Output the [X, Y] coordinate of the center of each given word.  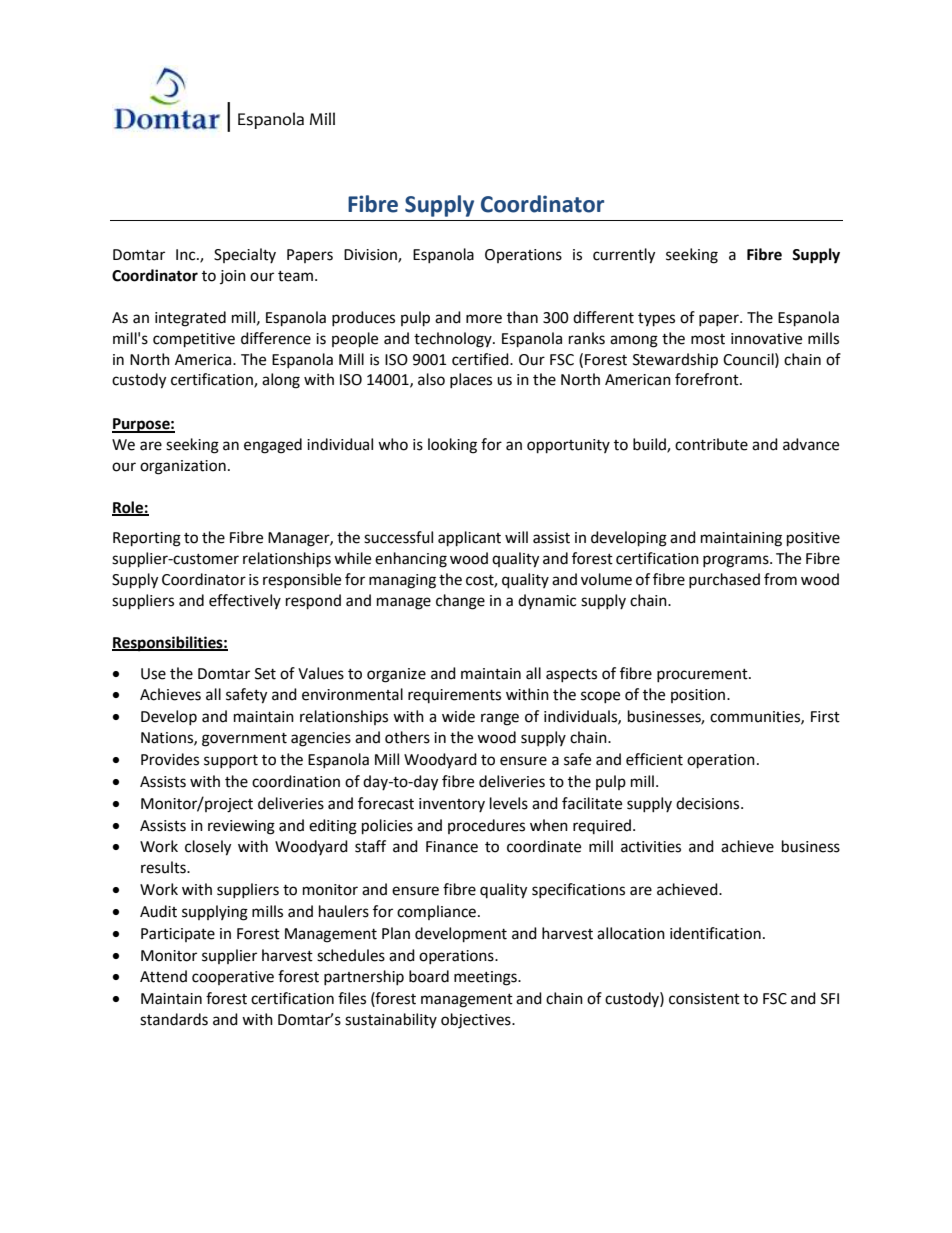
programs [737, 561]
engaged [273, 446]
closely [208, 848]
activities [651, 847]
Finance [452, 847]
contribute [711, 444]
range [500, 719]
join [233, 277]
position [699, 696]
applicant [469, 539]
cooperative [233, 978]
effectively [245, 601]
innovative [766, 339]
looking [452, 446]
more [484, 319]
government [244, 740]
